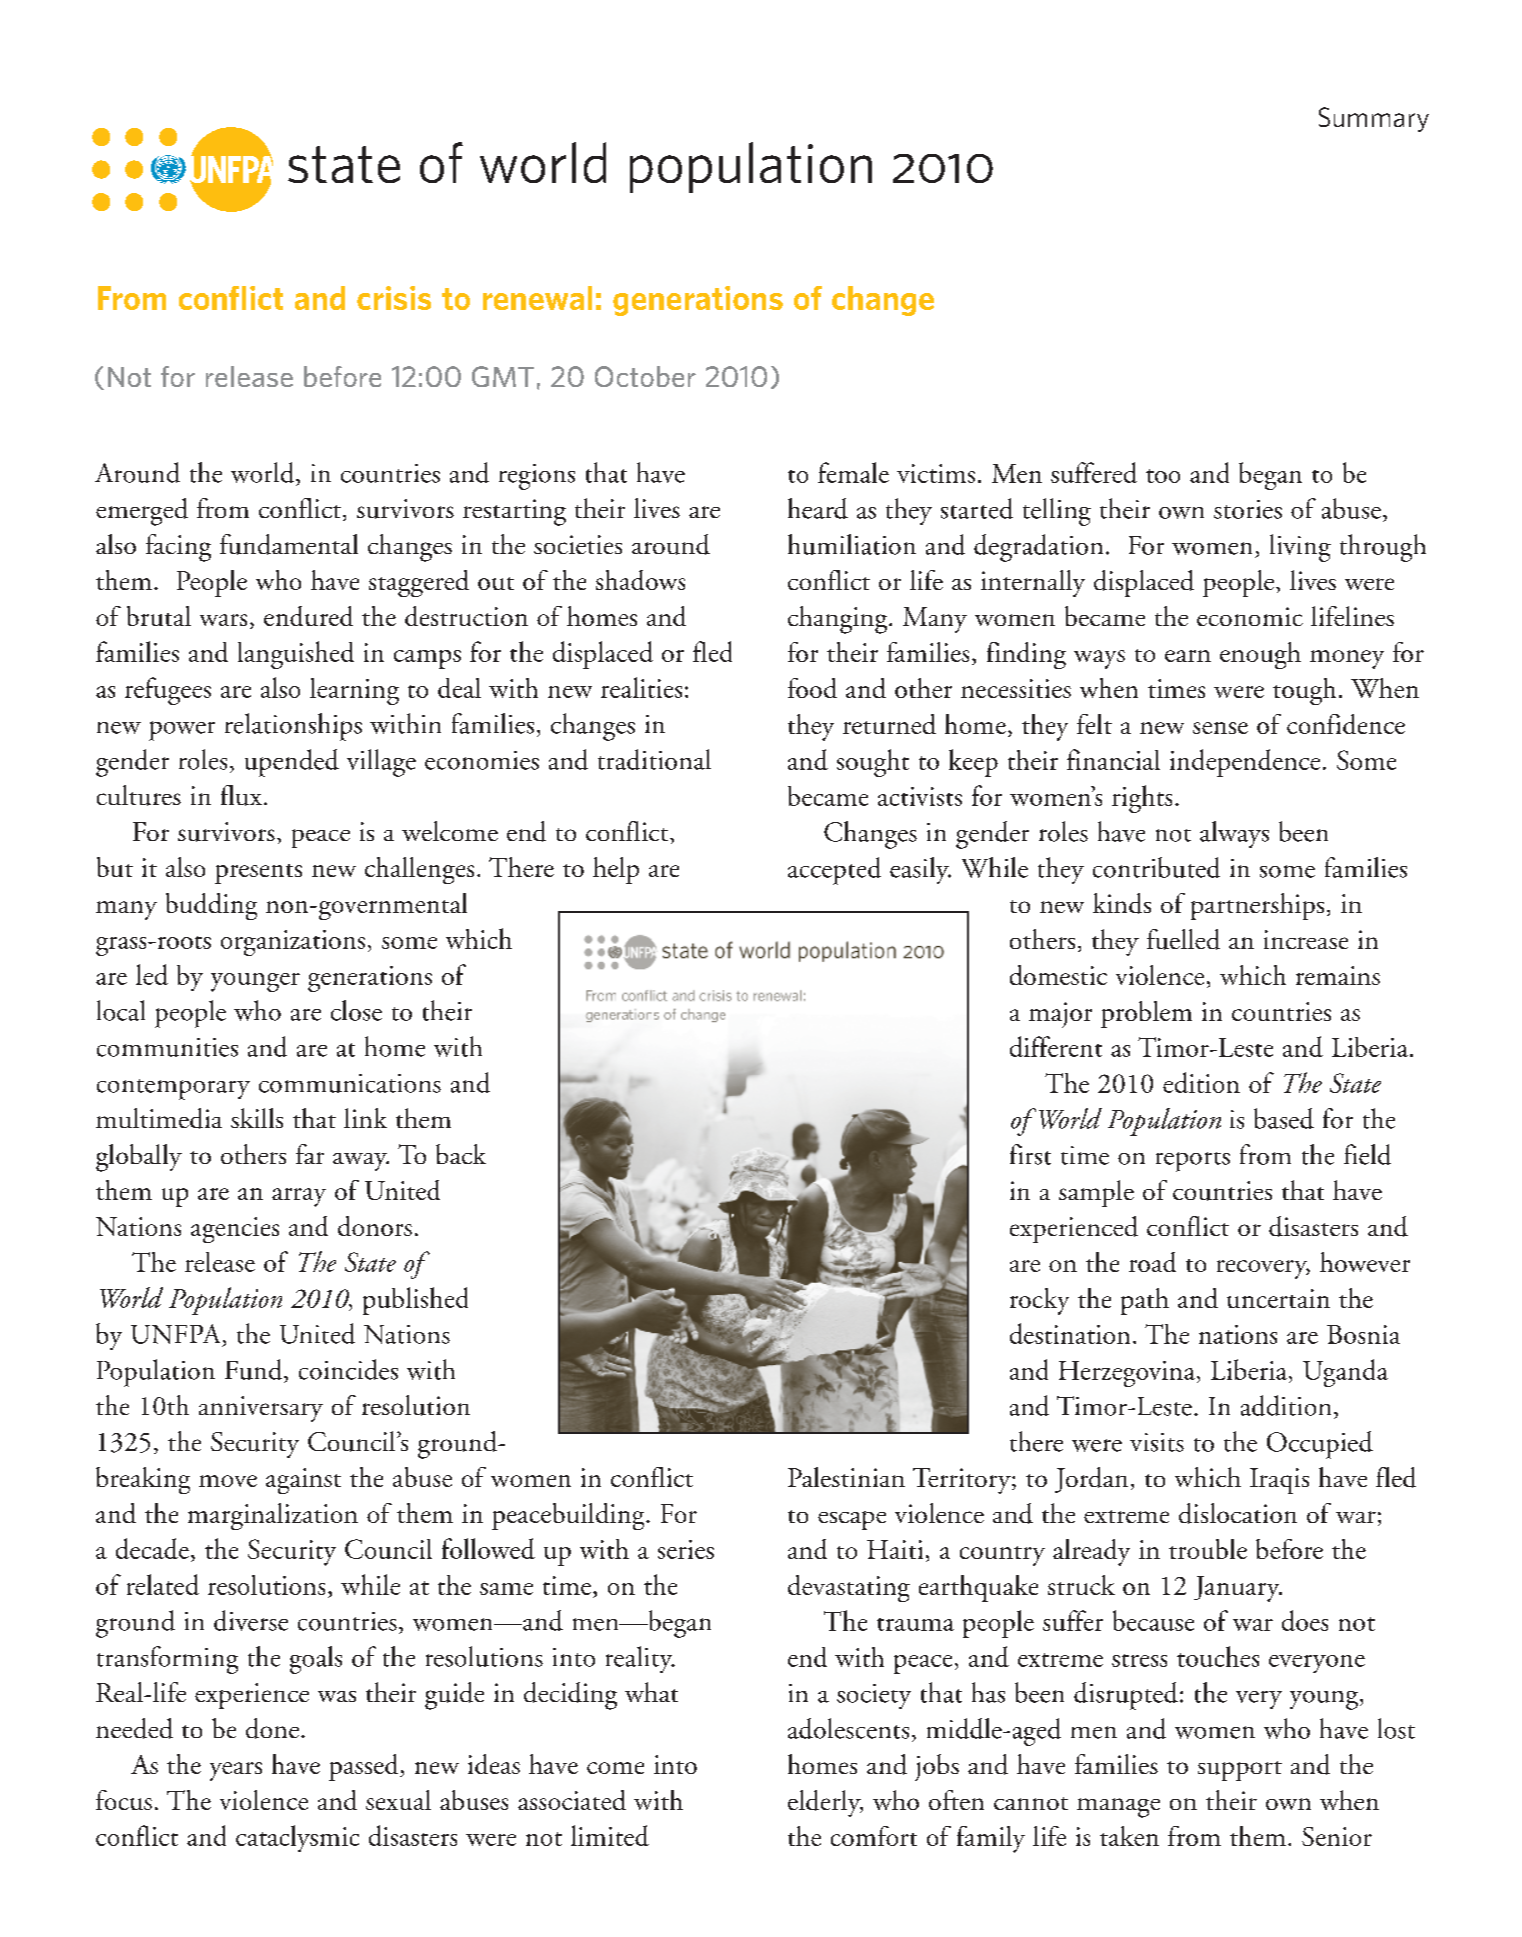 The image size is (1522, 1937). What do you see at coordinates (1286, 1405) in the screenshot?
I see `addition` at bounding box center [1286, 1405].
